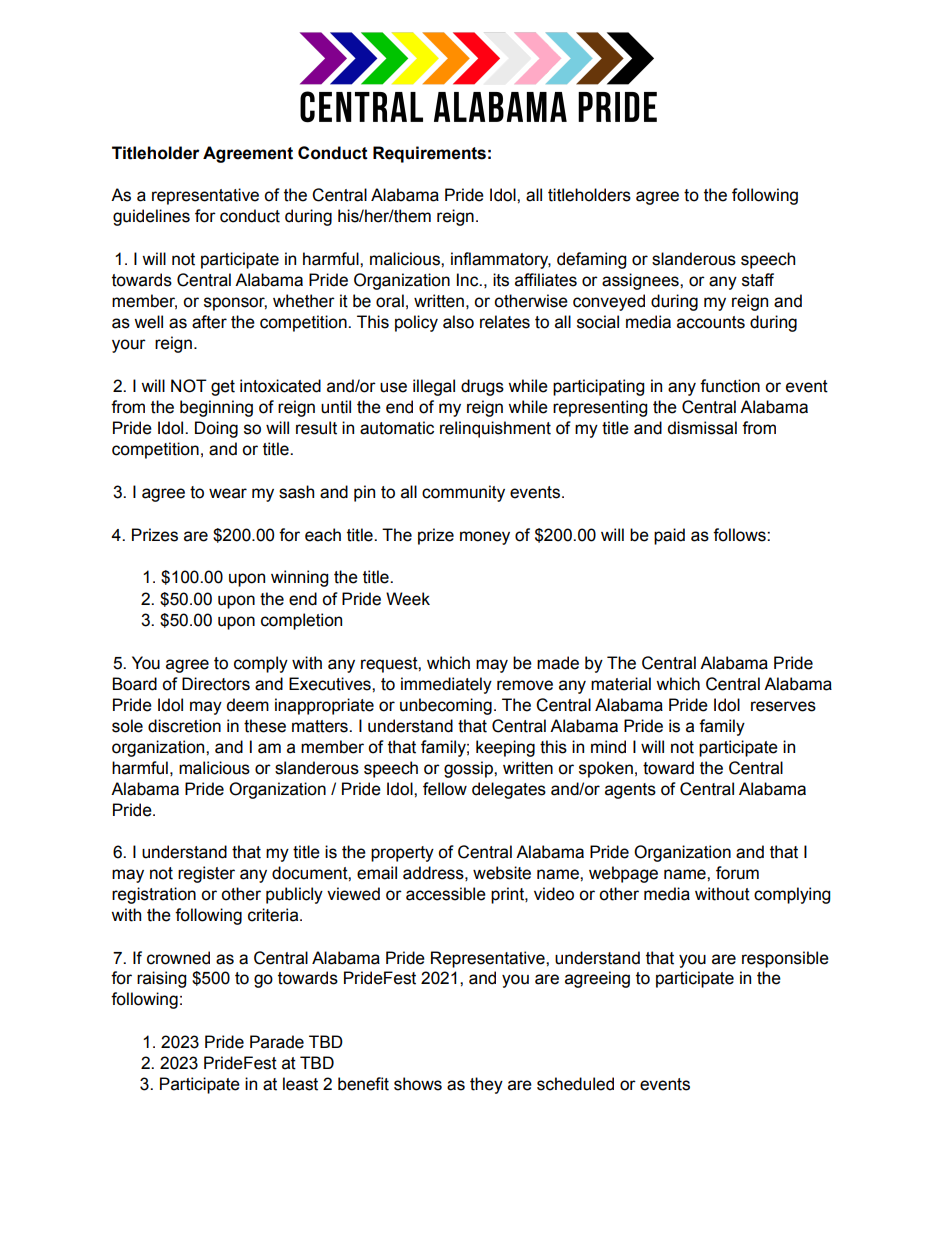 The height and width of the page is (1233, 952). I want to click on they, so click(486, 1085).
